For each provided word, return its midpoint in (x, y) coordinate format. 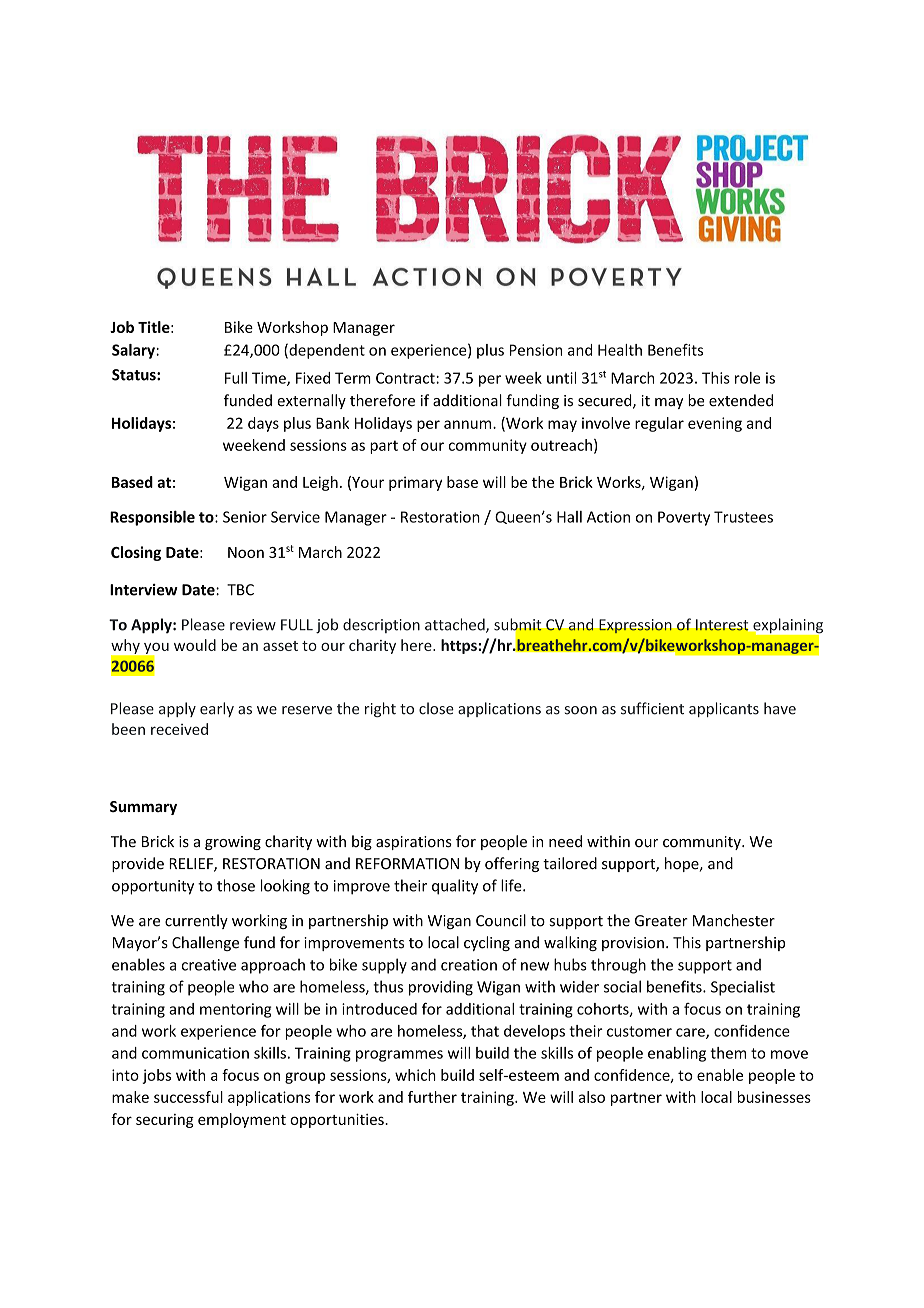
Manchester (734, 920)
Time (270, 379)
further (432, 1097)
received (179, 729)
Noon (246, 552)
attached (456, 625)
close (436, 708)
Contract (406, 378)
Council (501, 920)
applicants (724, 709)
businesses (774, 1097)
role (747, 378)
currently (196, 921)
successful (188, 1097)
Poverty (684, 518)
